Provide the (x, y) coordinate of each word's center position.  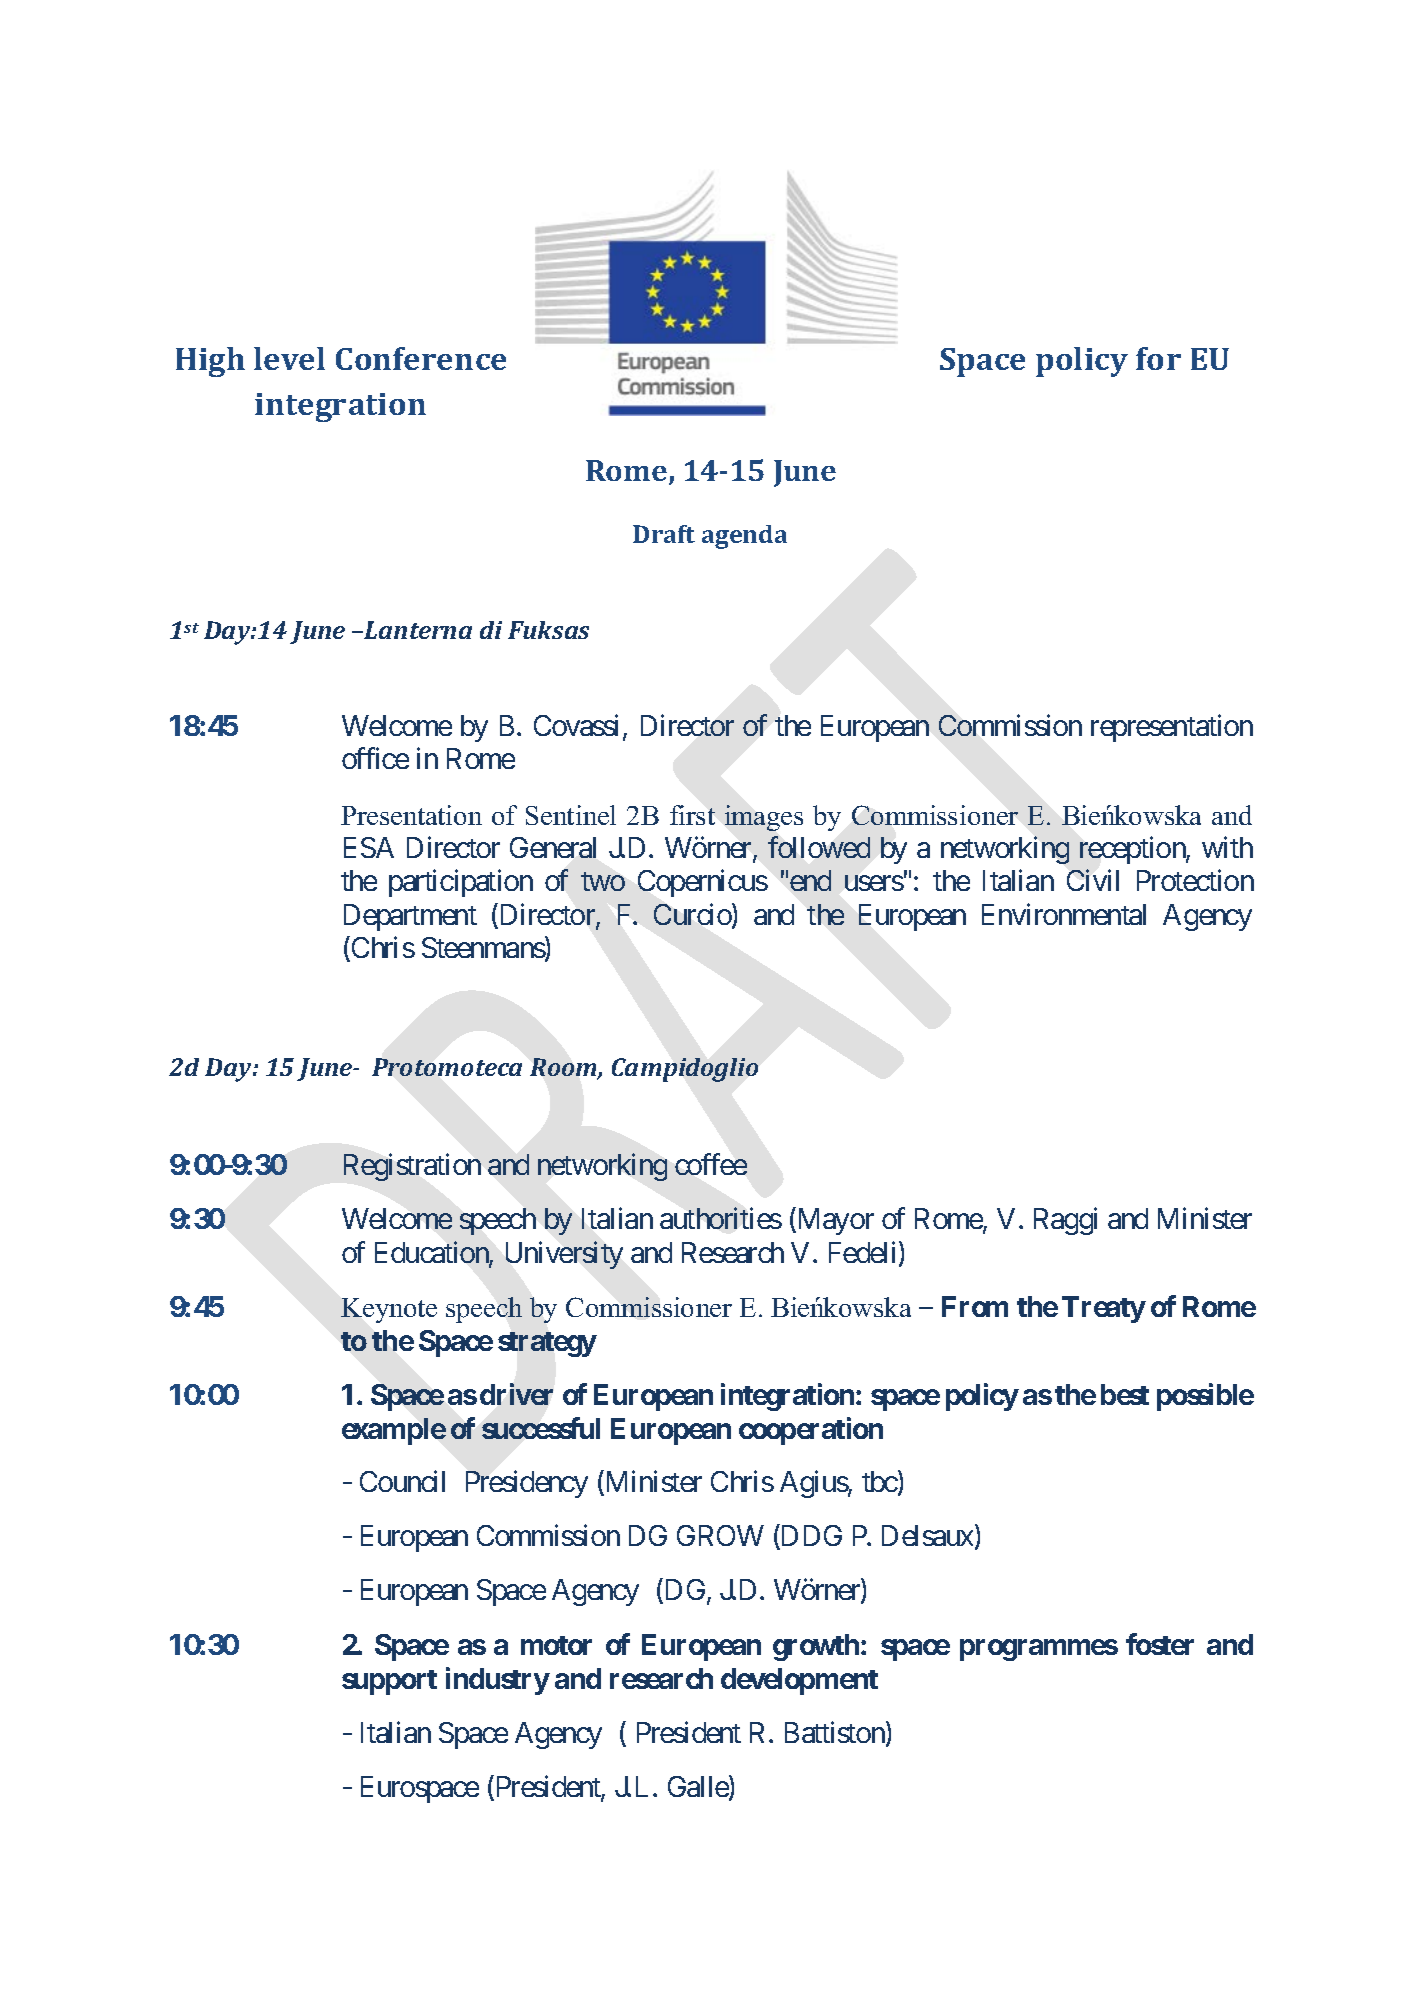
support (389, 1682)
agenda (744, 537)
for (1158, 358)
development (799, 1681)
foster (1160, 1644)
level (289, 358)
